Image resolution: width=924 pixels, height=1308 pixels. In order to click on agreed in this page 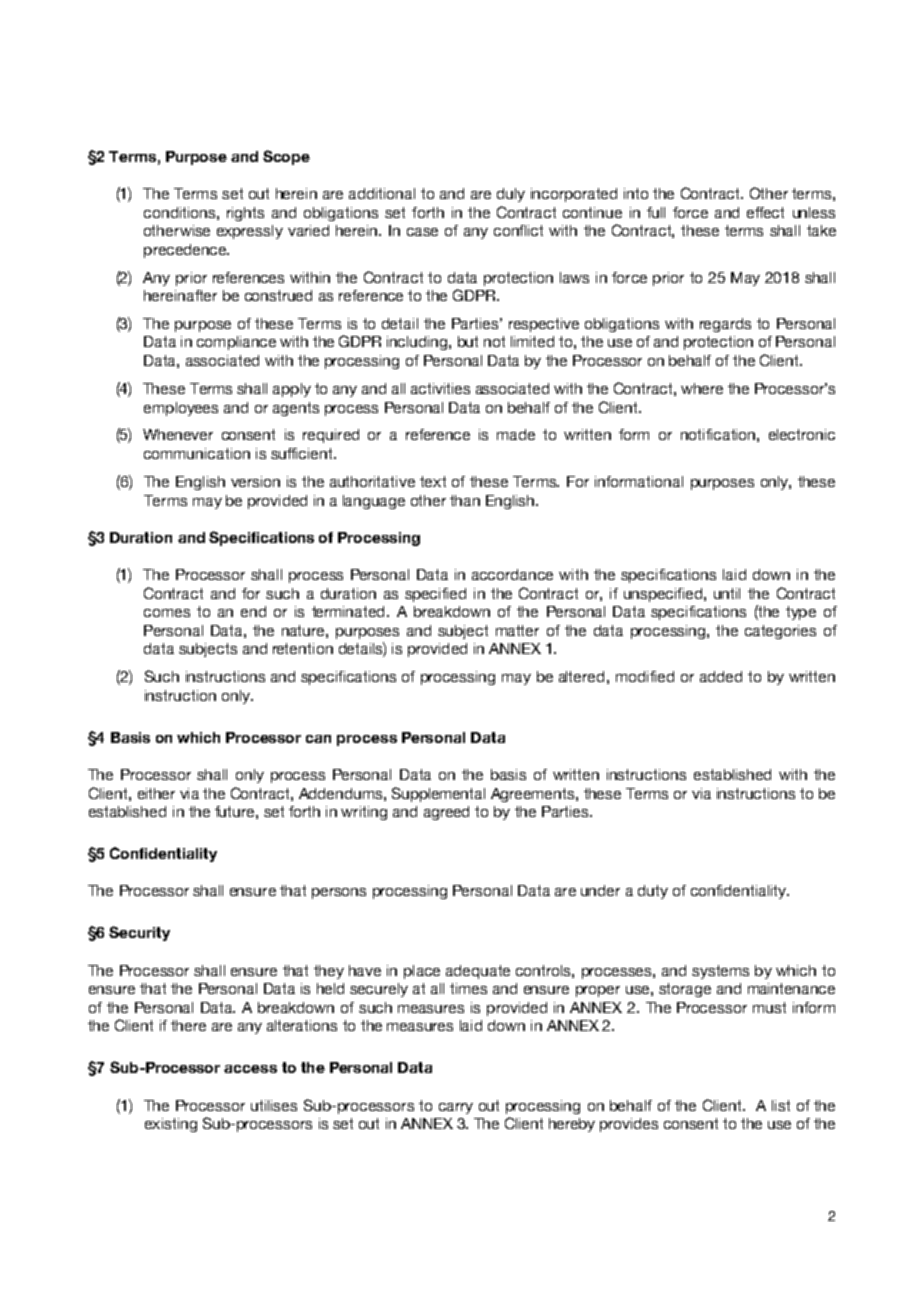, I will do `click(446, 813)`.
